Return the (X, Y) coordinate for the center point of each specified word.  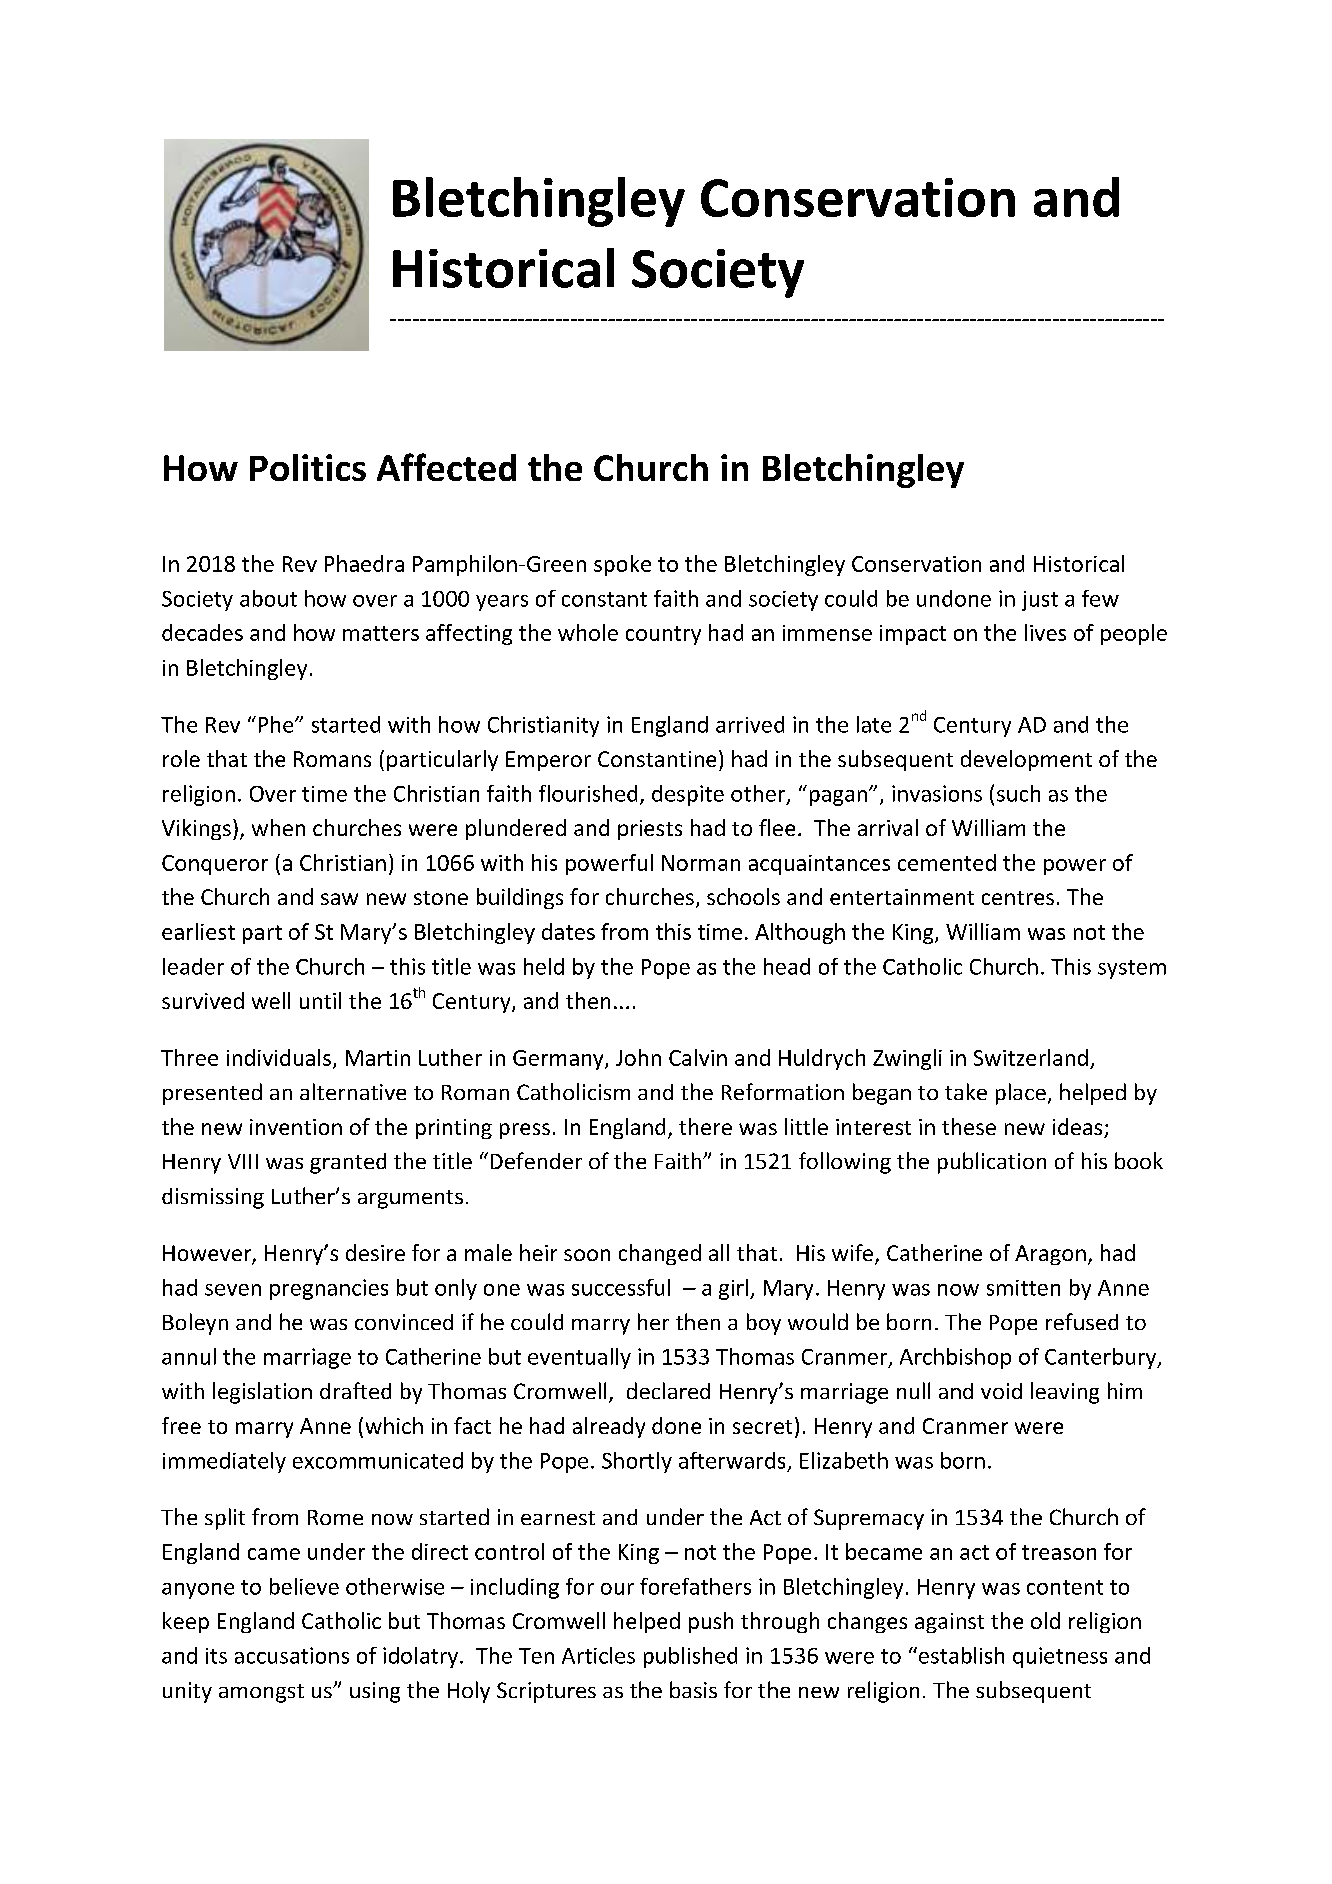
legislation (262, 1393)
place (1021, 1094)
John (638, 1057)
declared (668, 1390)
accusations (292, 1655)
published (690, 1657)
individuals (279, 1057)
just (1040, 601)
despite (688, 795)
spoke (622, 565)
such (1018, 793)
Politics (308, 467)
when (278, 827)
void (1001, 1391)
